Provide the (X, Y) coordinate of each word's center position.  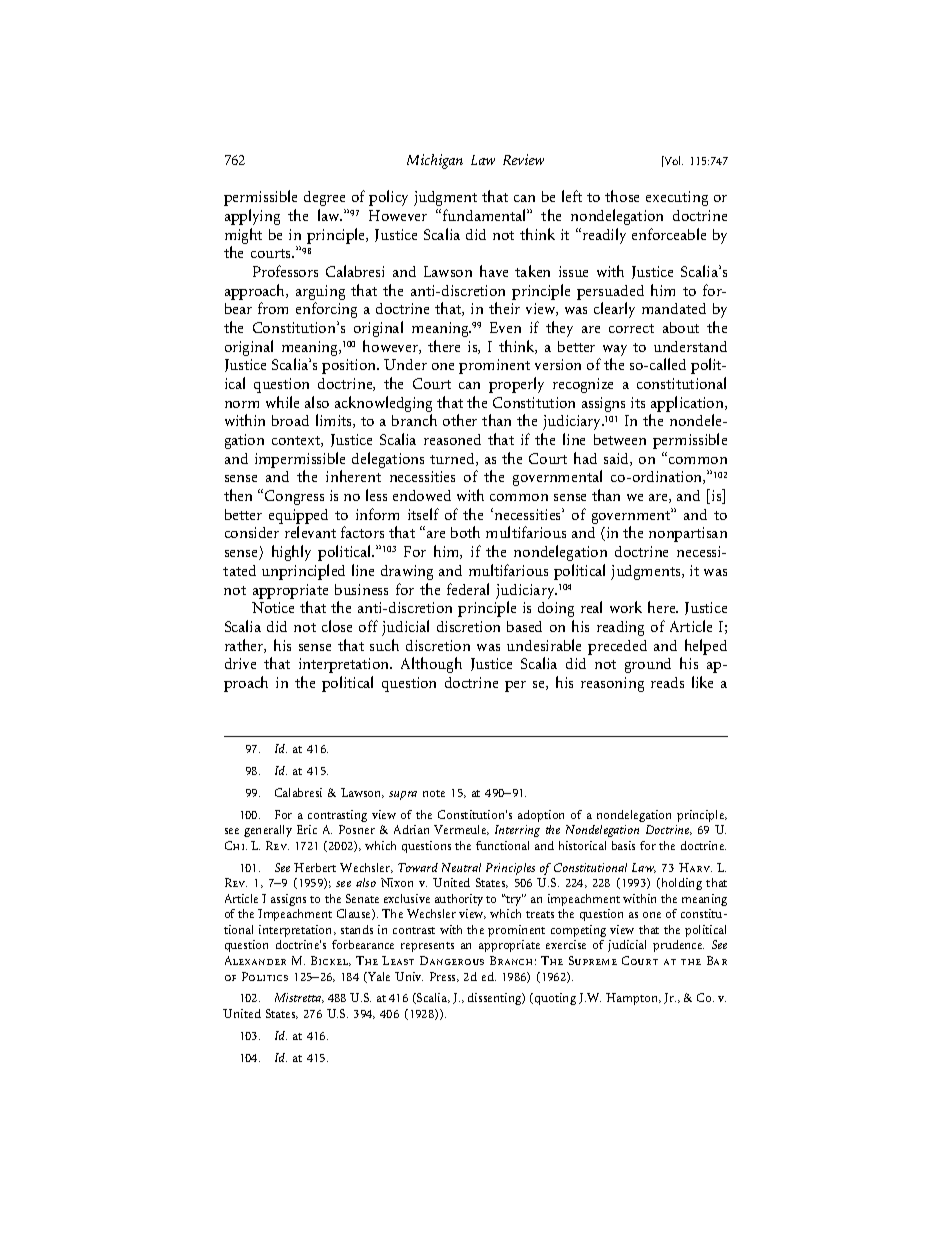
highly (291, 553)
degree (324, 198)
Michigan (435, 161)
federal (468, 589)
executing (677, 198)
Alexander (255, 960)
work (626, 607)
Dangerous (452, 960)
